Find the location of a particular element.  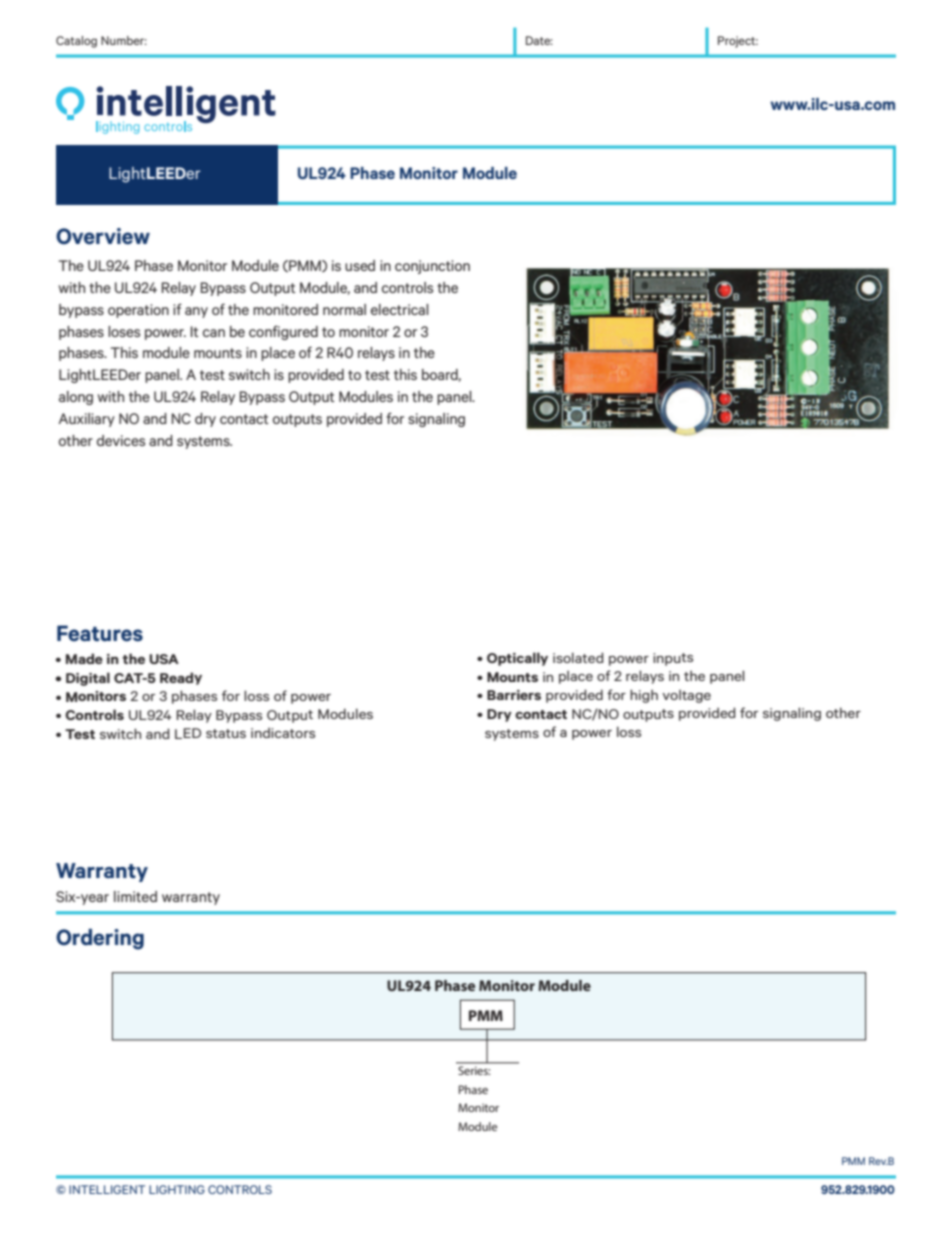

conjunction is located at coordinates (432, 267).
